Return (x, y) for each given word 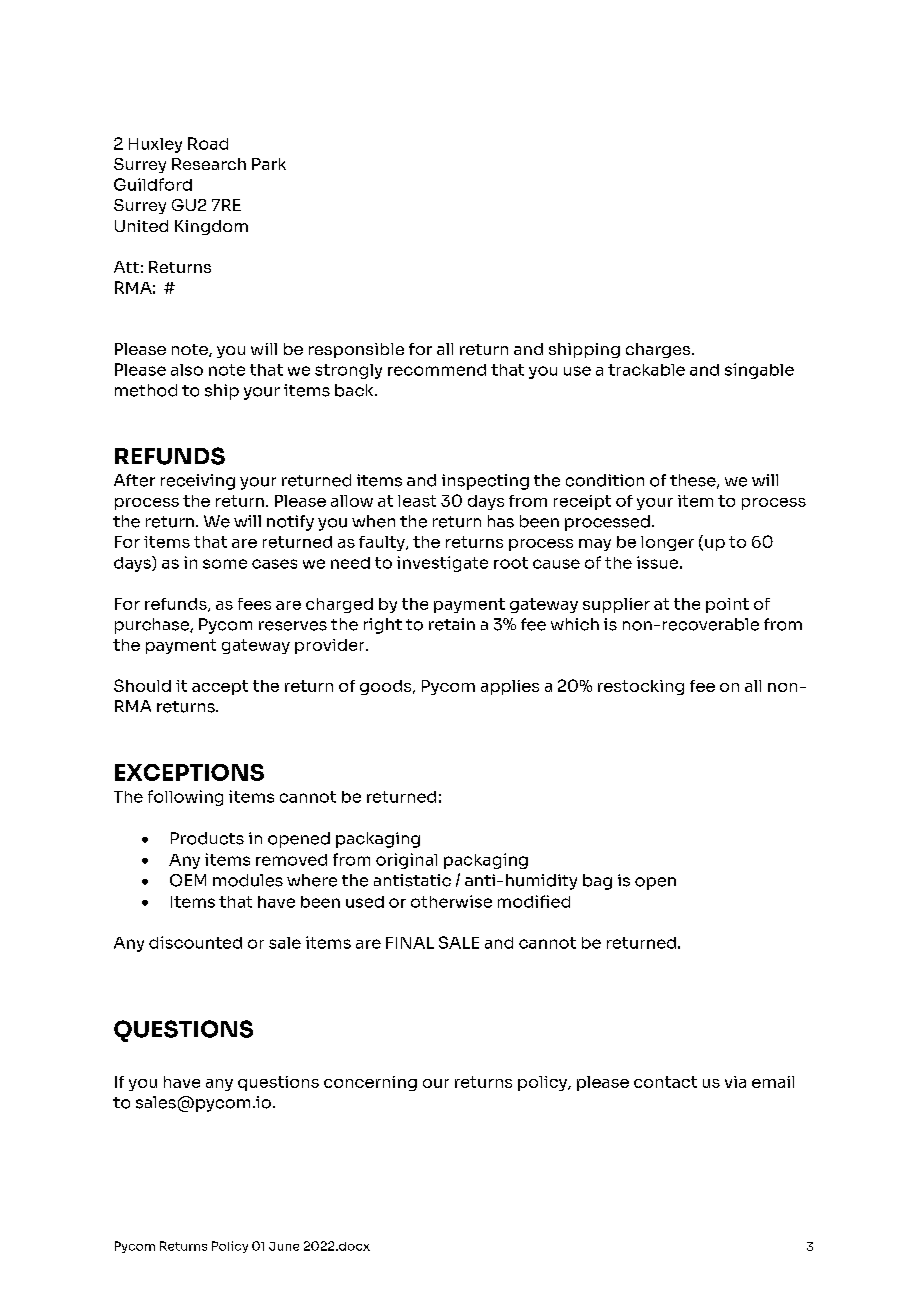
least (417, 501)
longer (667, 543)
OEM (188, 880)
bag (597, 882)
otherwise (451, 901)
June (284, 1246)
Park (269, 164)
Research (209, 164)
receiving (198, 482)
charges (659, 350)
